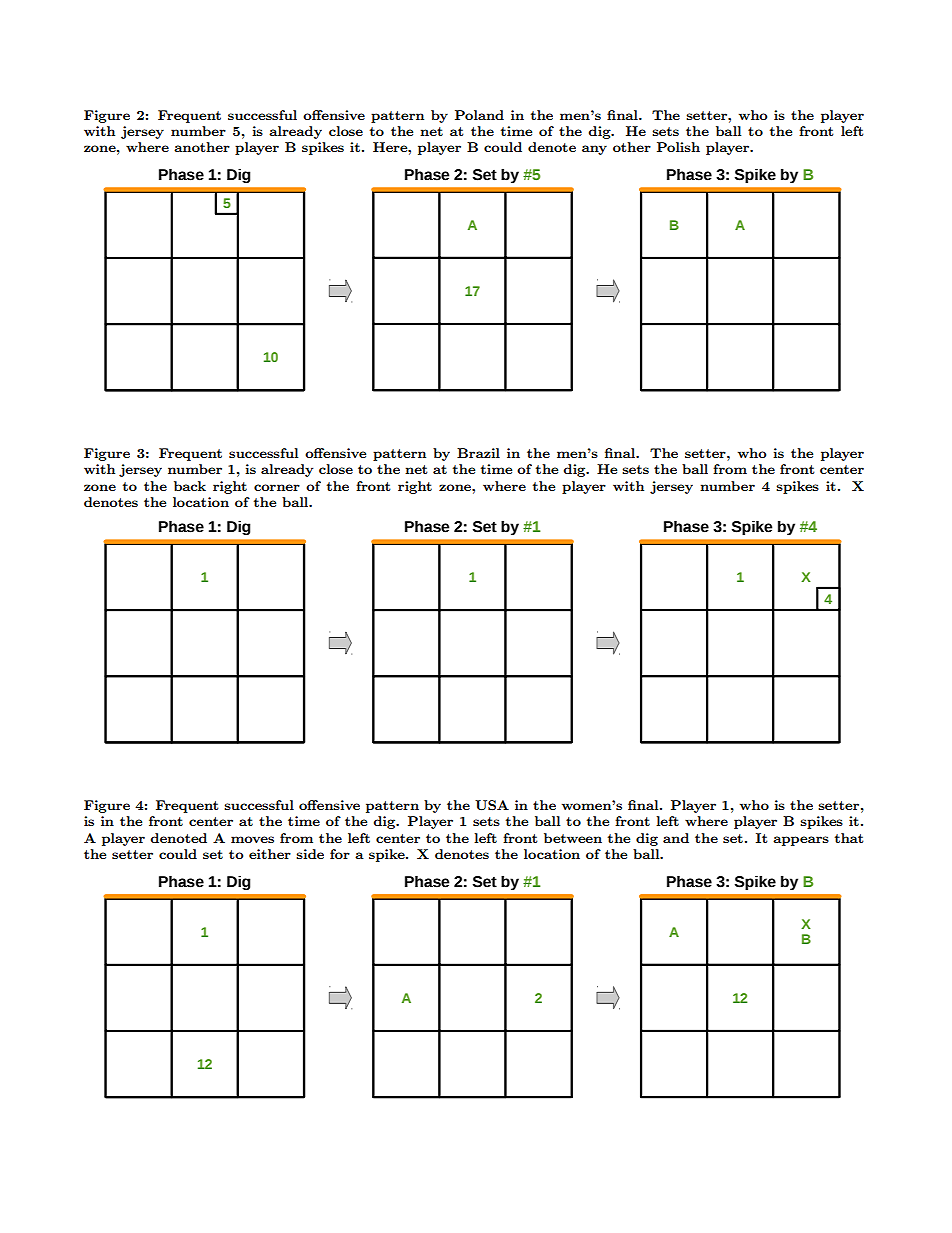  I want to click on side, so click(310, 854).
